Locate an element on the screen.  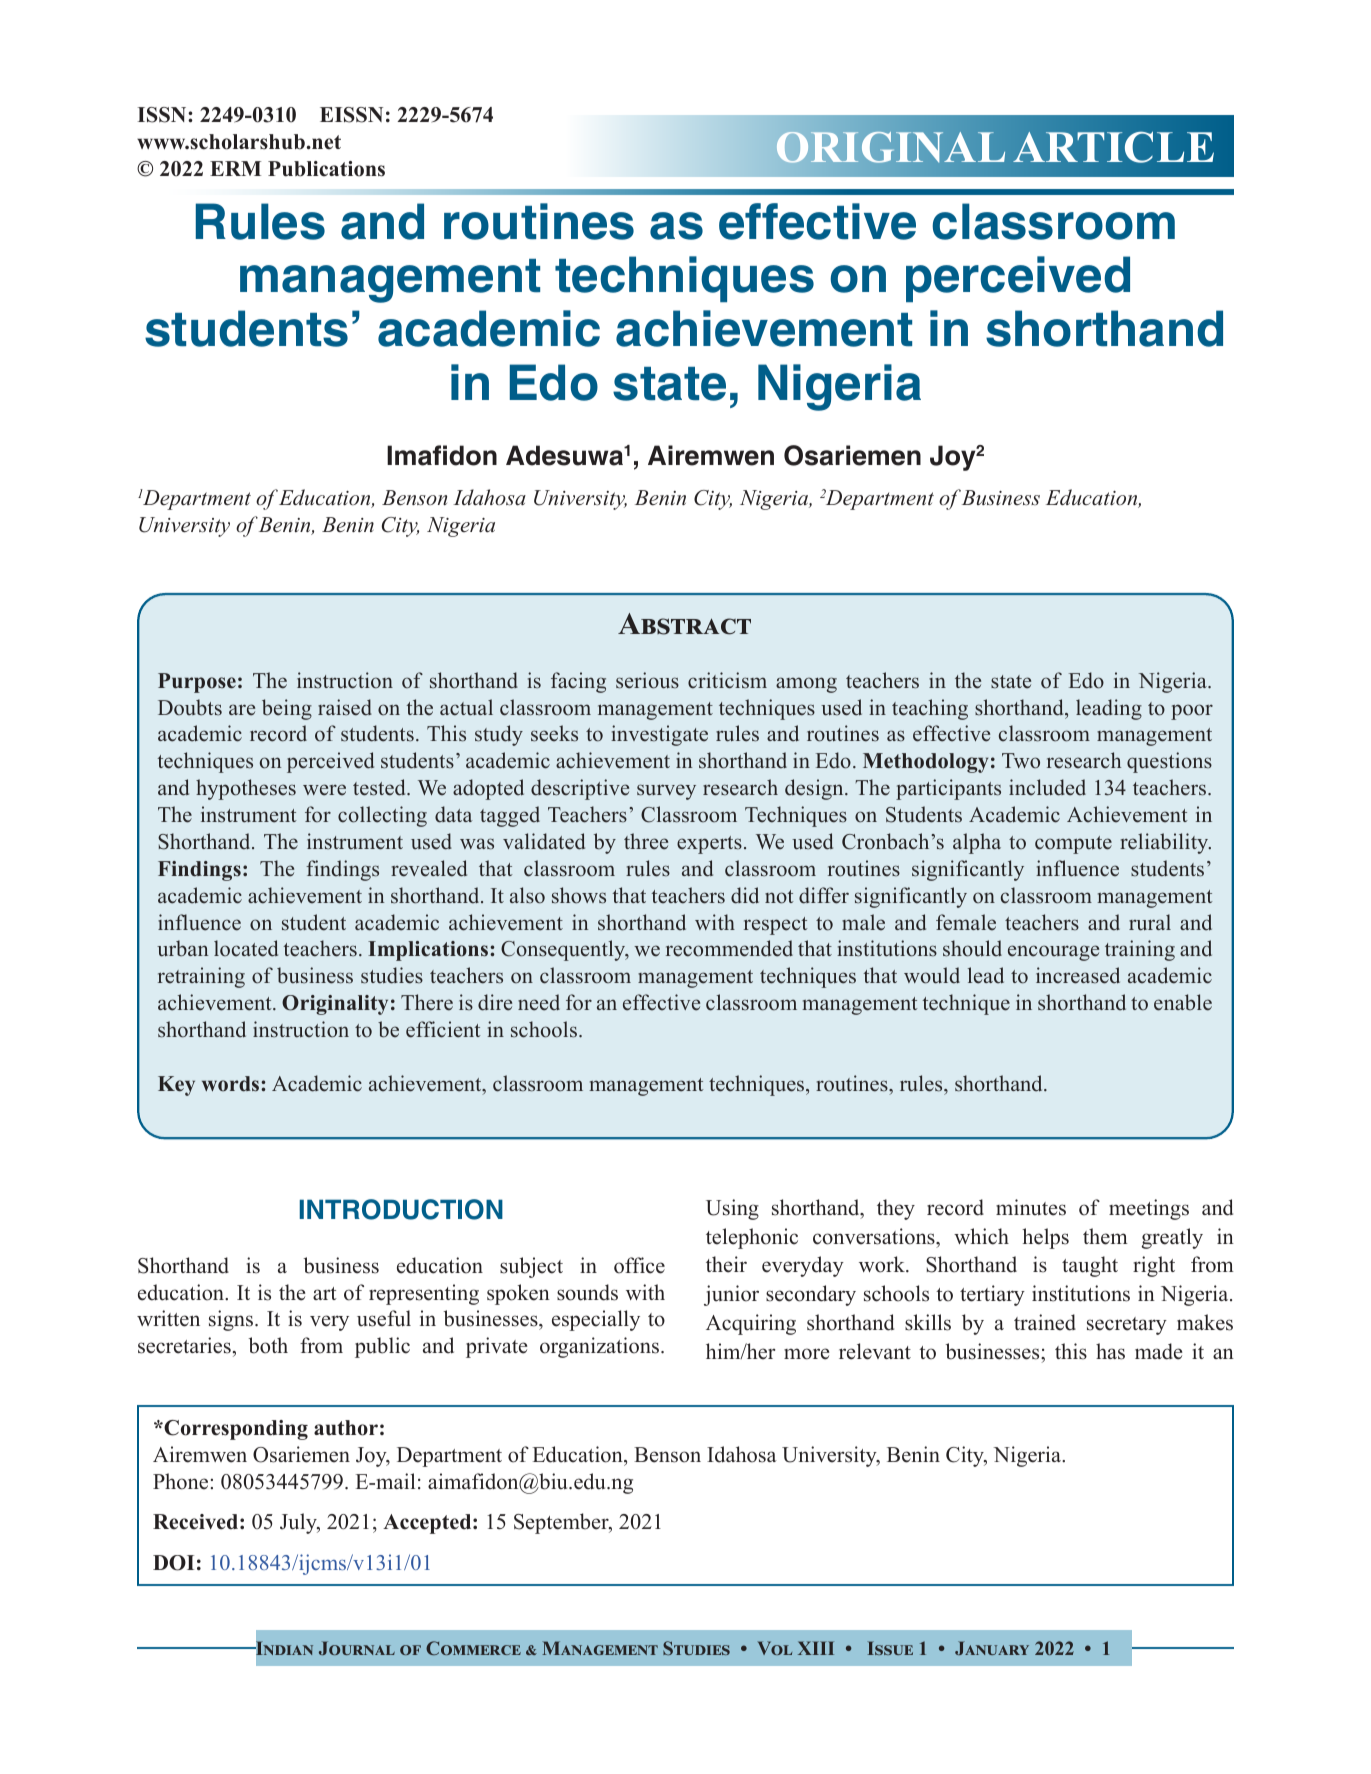
words is located at coordinates (232, 1084).
